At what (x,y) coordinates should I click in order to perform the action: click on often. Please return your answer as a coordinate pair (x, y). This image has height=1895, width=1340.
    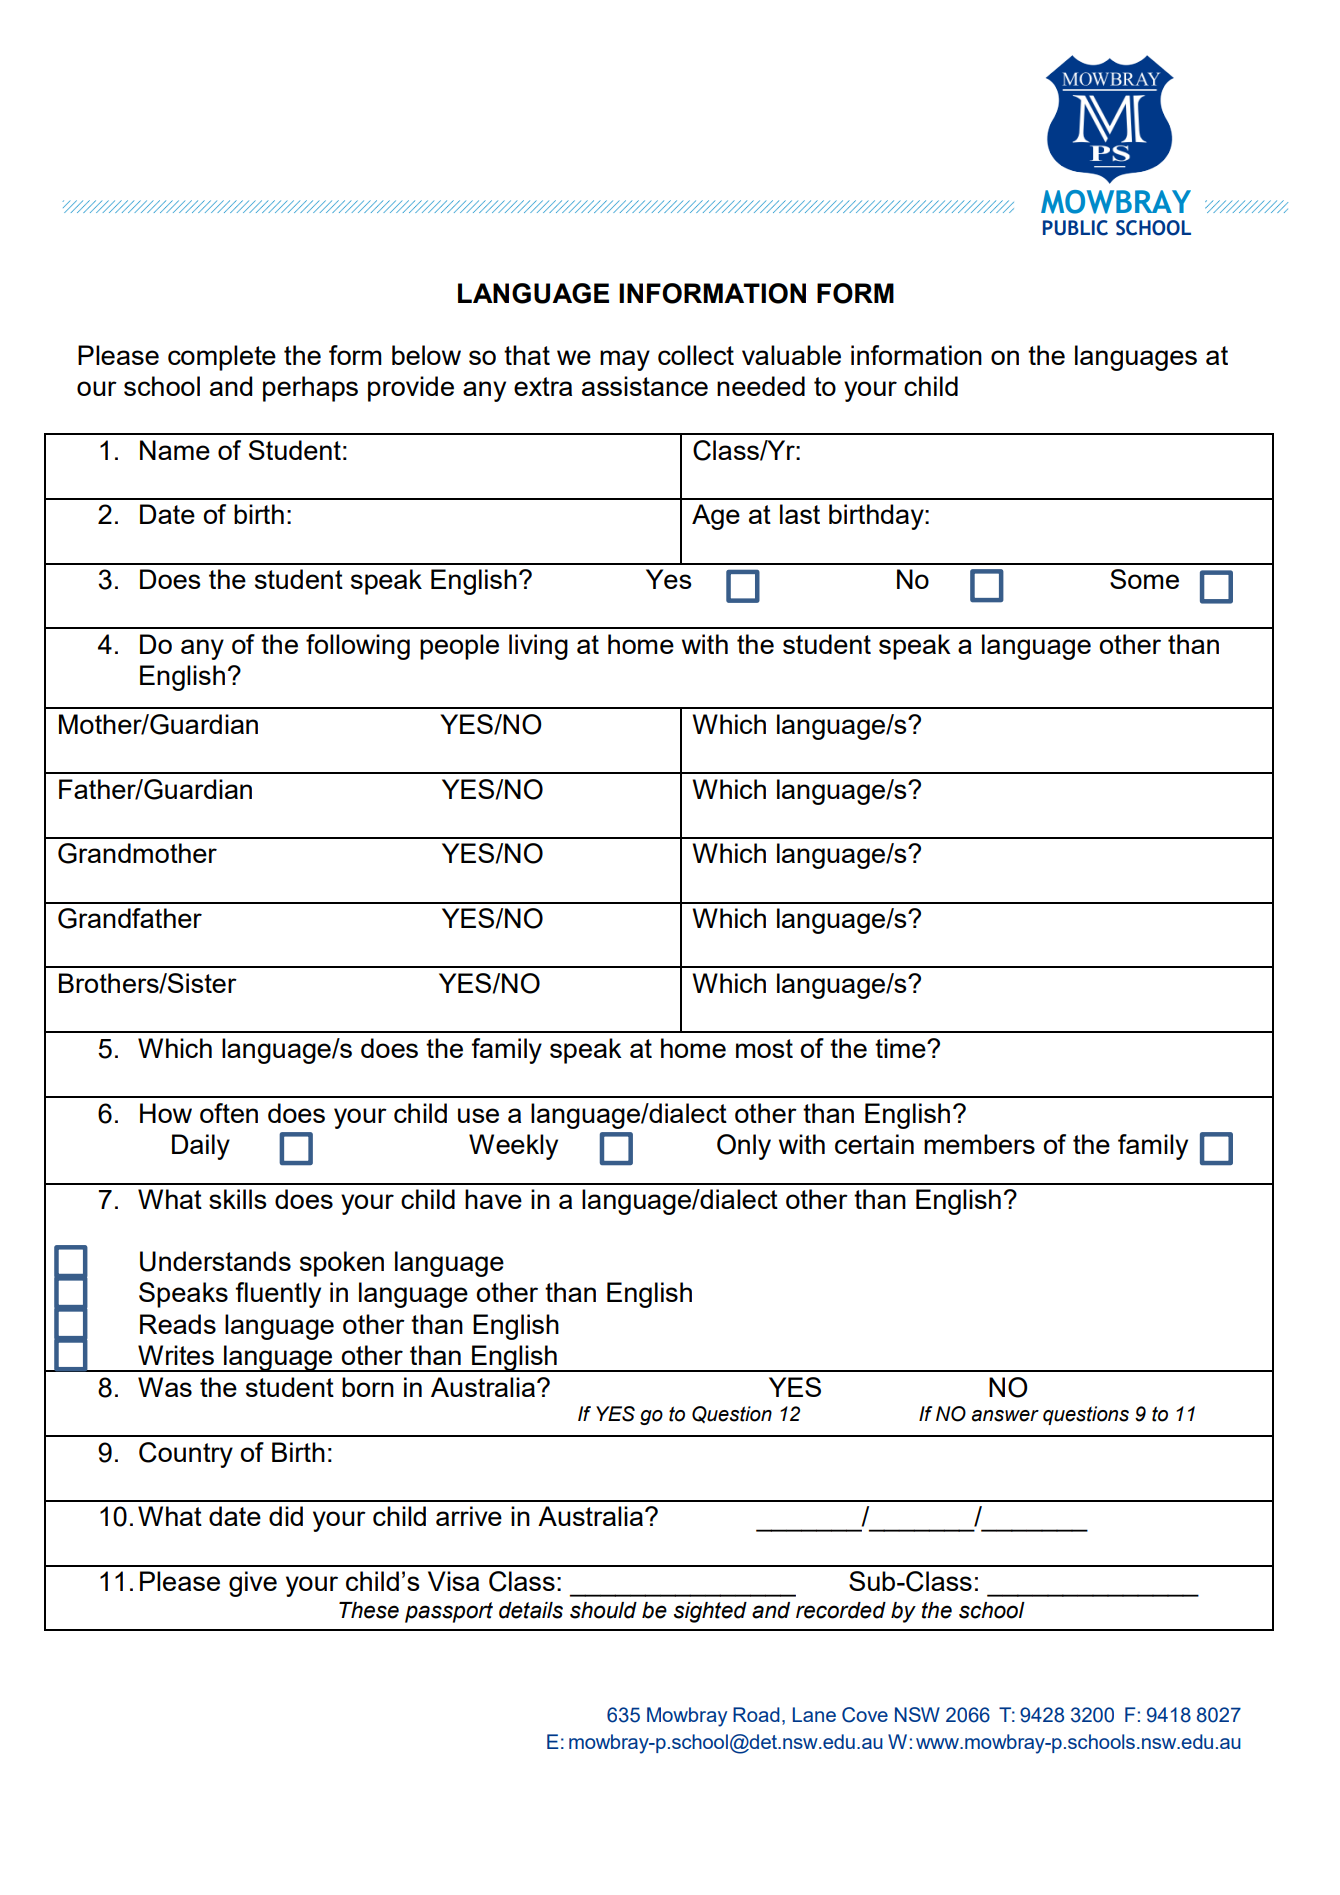
    Looking at the image, I should click on (229, 1113).
